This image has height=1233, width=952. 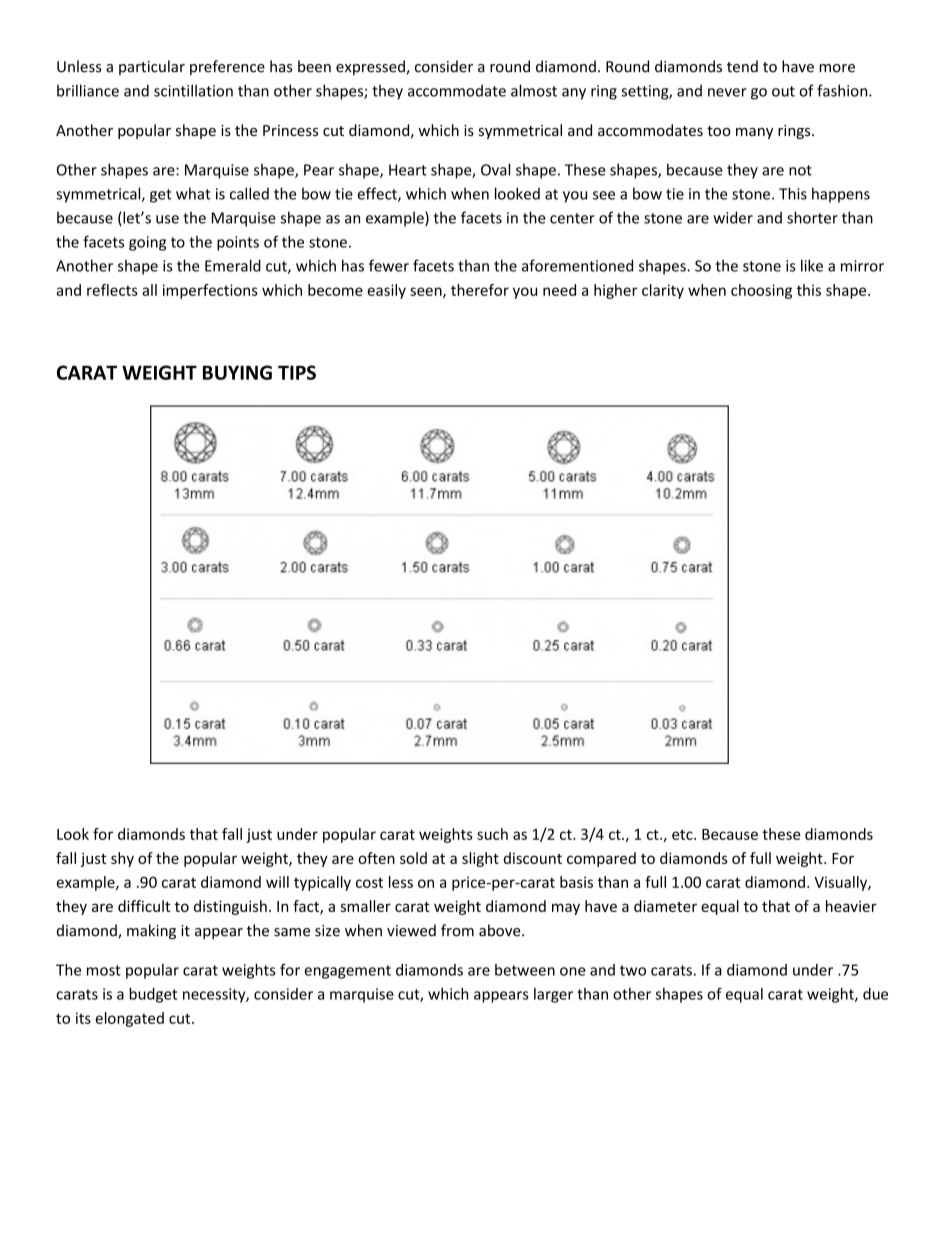 I want to click on scintillation, so click(x=193, y=90).
